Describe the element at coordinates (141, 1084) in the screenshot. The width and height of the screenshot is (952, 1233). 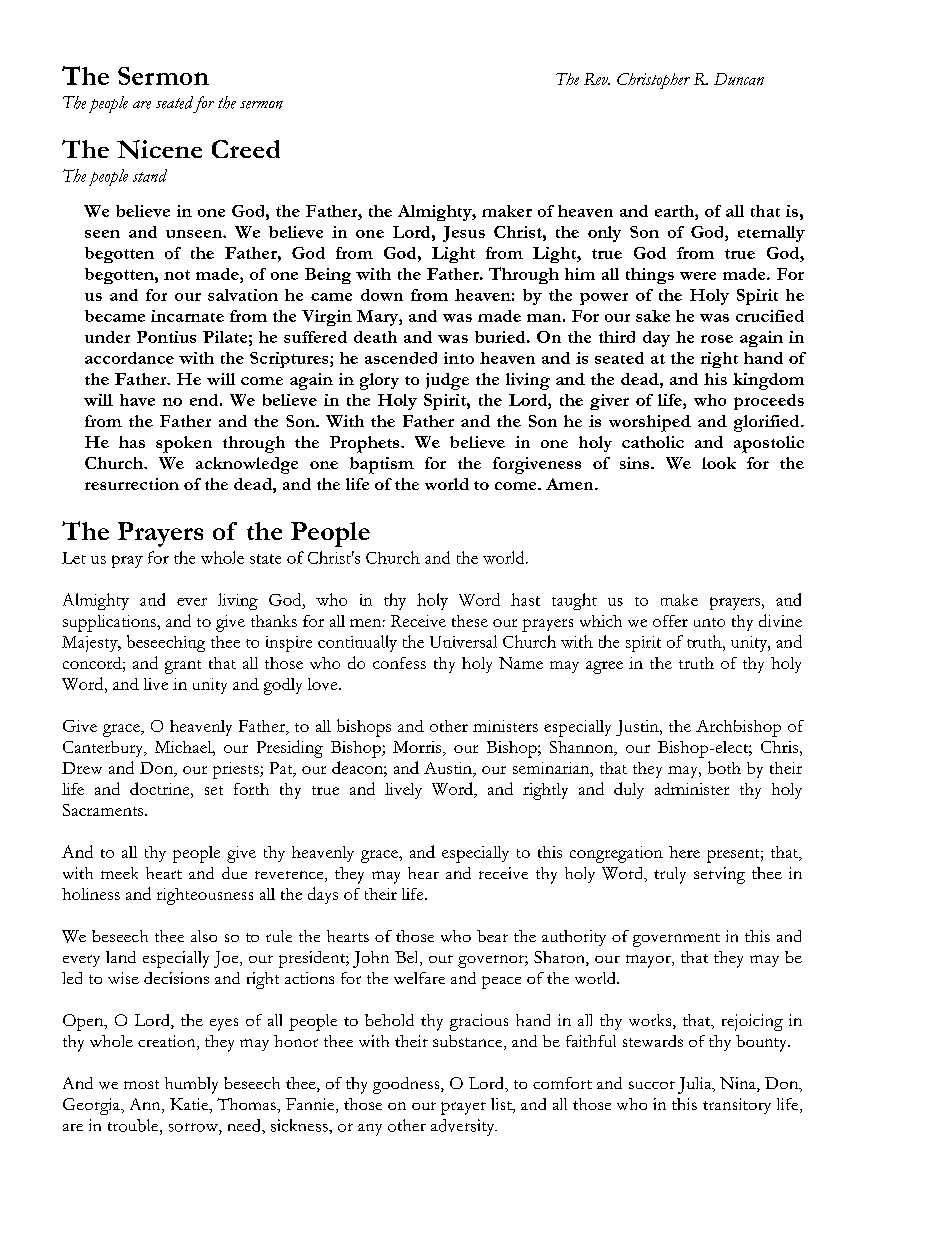
I see `most` at that location.
